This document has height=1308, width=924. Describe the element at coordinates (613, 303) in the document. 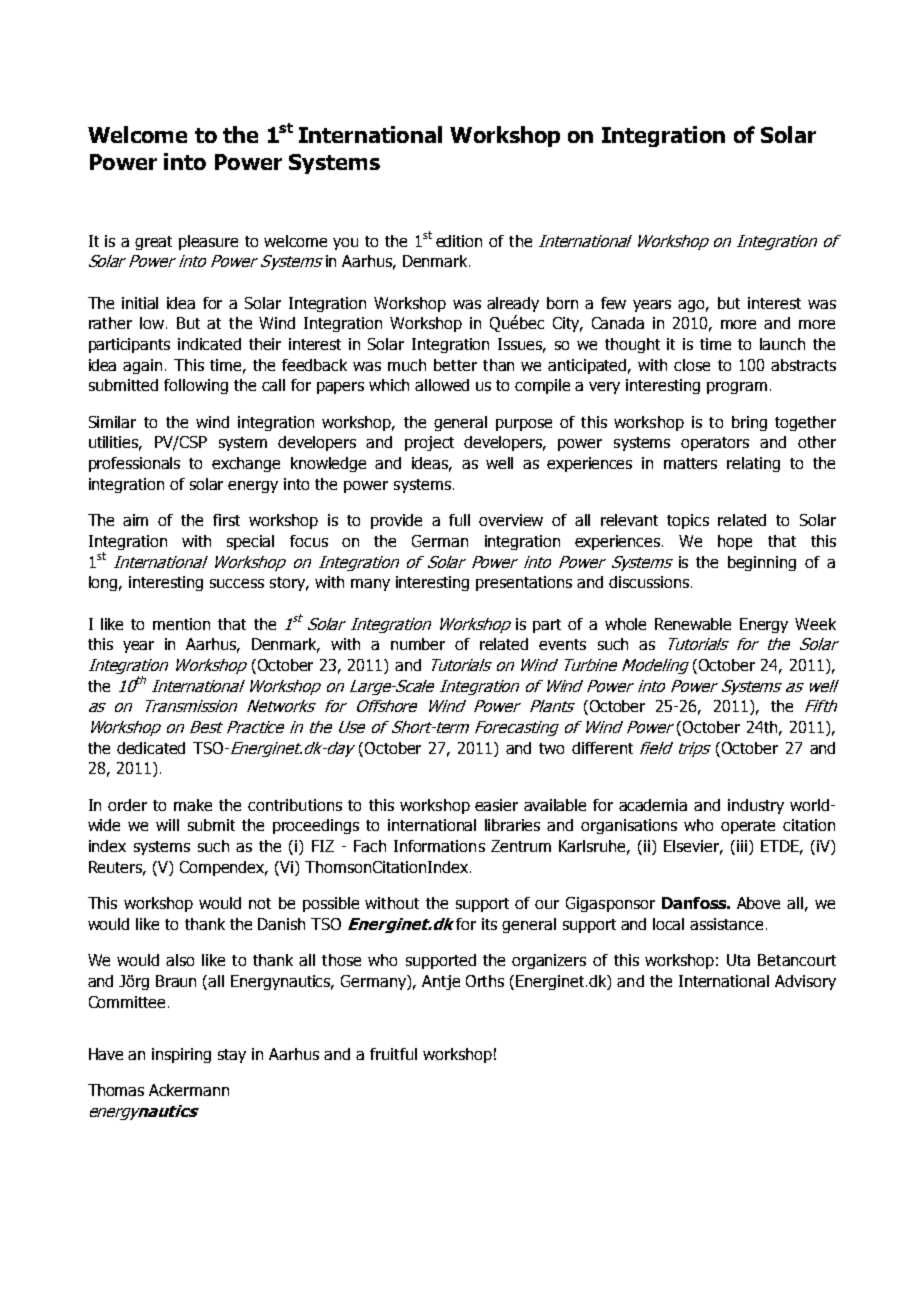

I see `few` at that location.
